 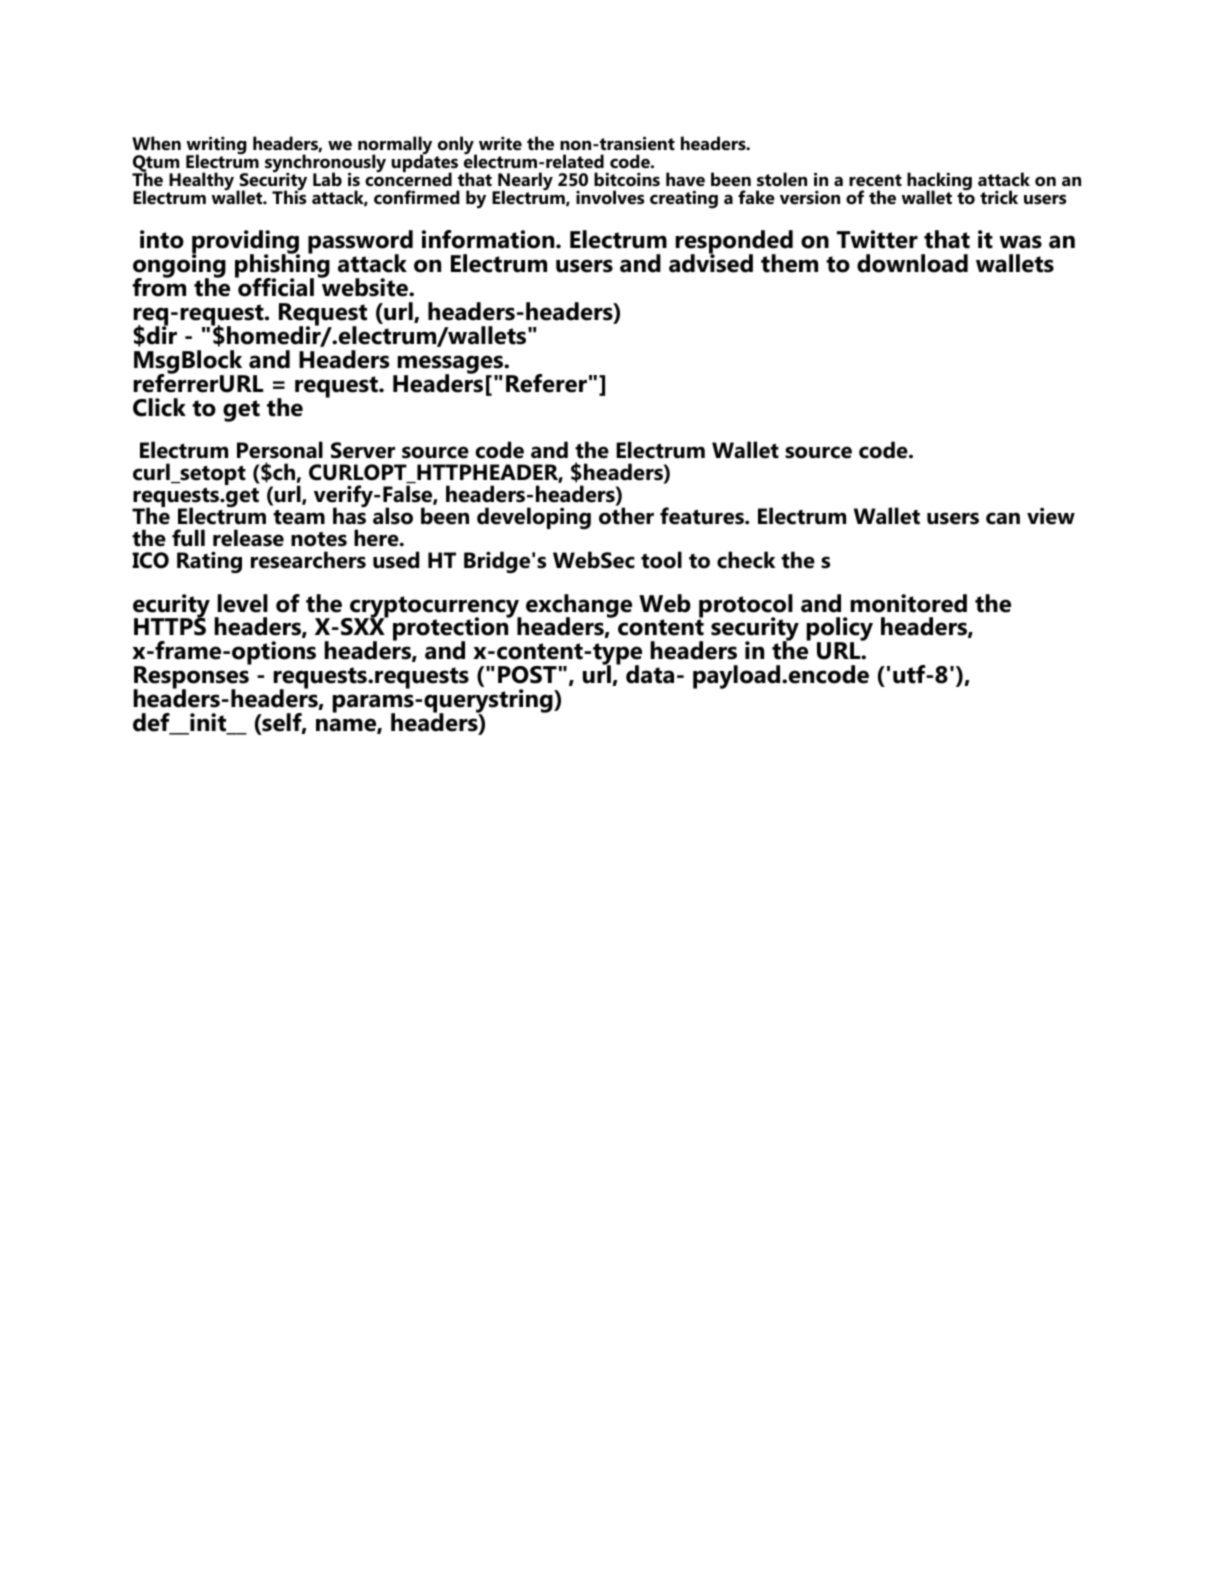 What do you see at coordinates (627, 179) in the image?
I see `bitcoins` at bounding box center [627, 179].
